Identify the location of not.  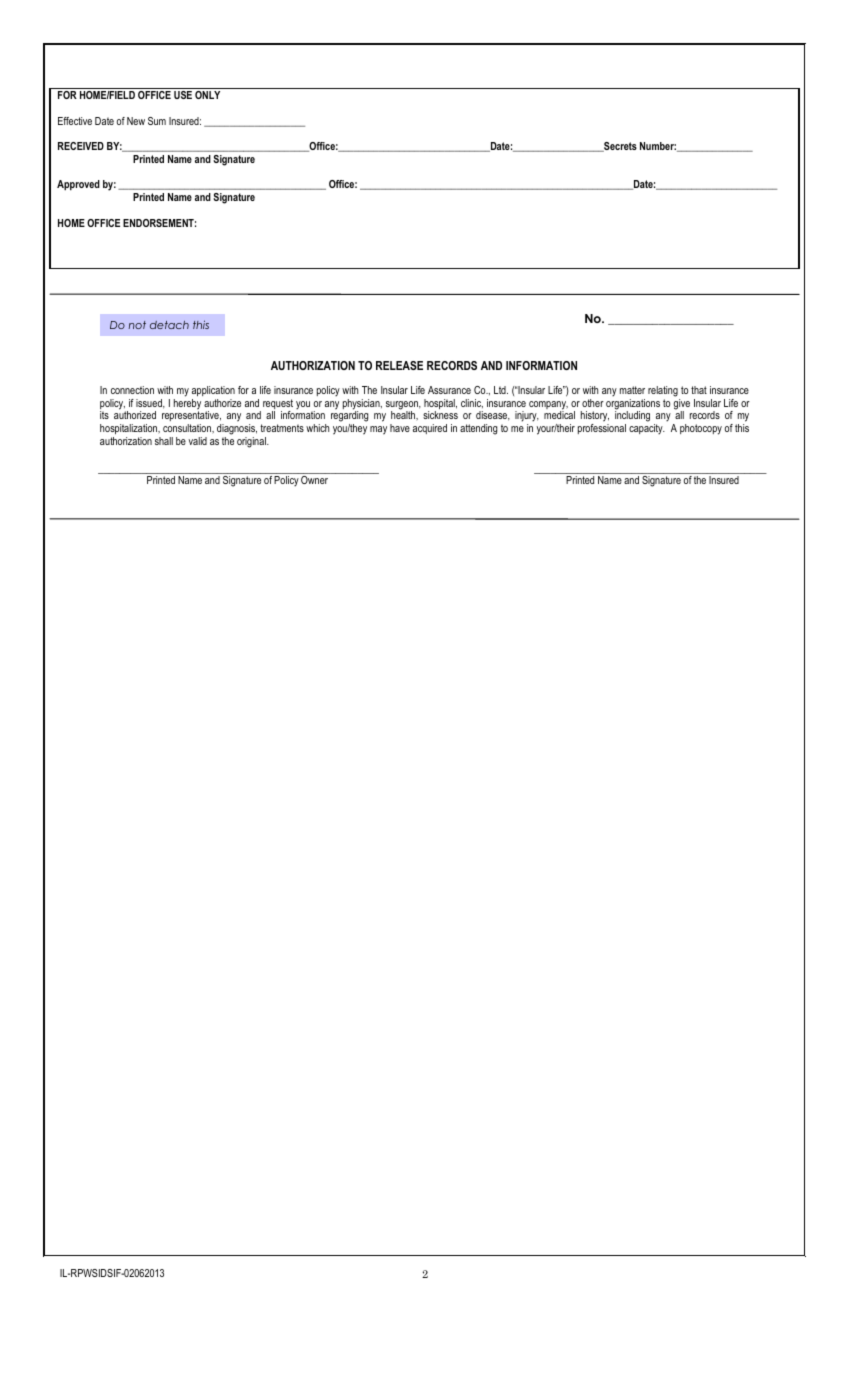
(137, 325).
